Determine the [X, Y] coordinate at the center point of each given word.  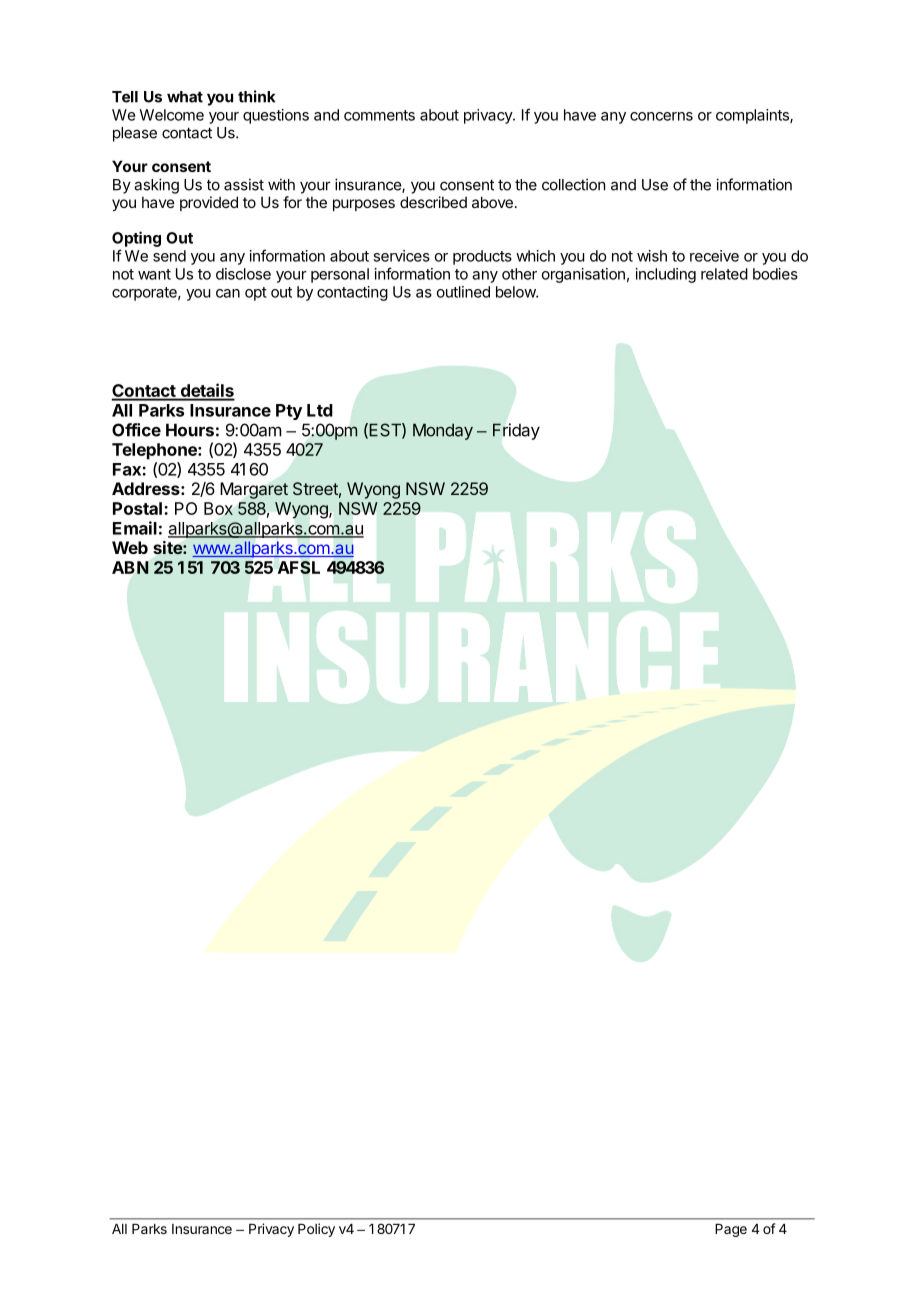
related [724, 274]
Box [218, 508]
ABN [130, 567]
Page [731, 1230]
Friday [516, 431]
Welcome [171, 115]
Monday [443, 431]
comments [379, 115]
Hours [190, 430]
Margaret [254, 490]
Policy [316, 1230]
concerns [661, 116]
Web [130, 547]
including [666, 275]
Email [135, 528]
